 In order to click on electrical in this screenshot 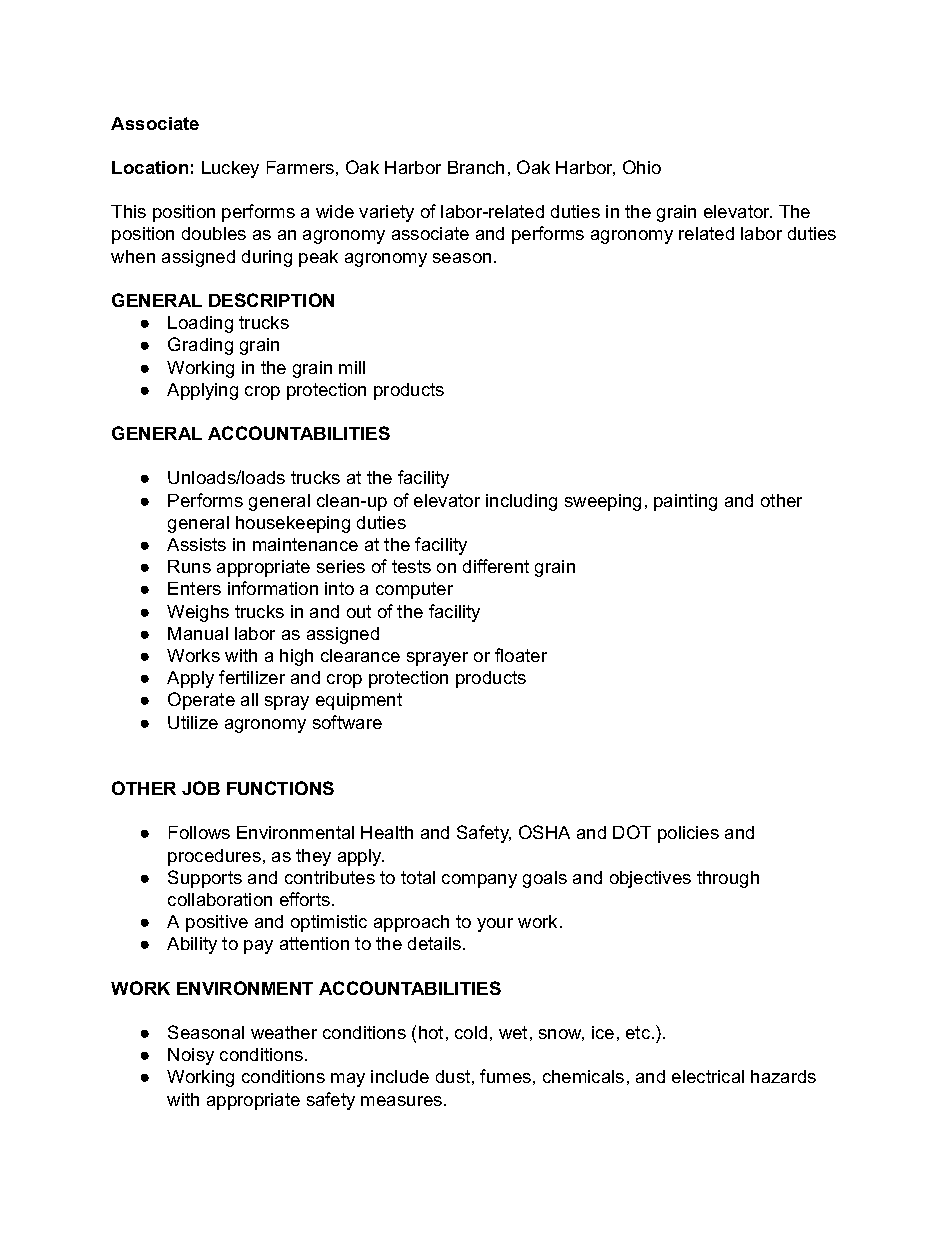, I will do `click(708, 1076)`.
